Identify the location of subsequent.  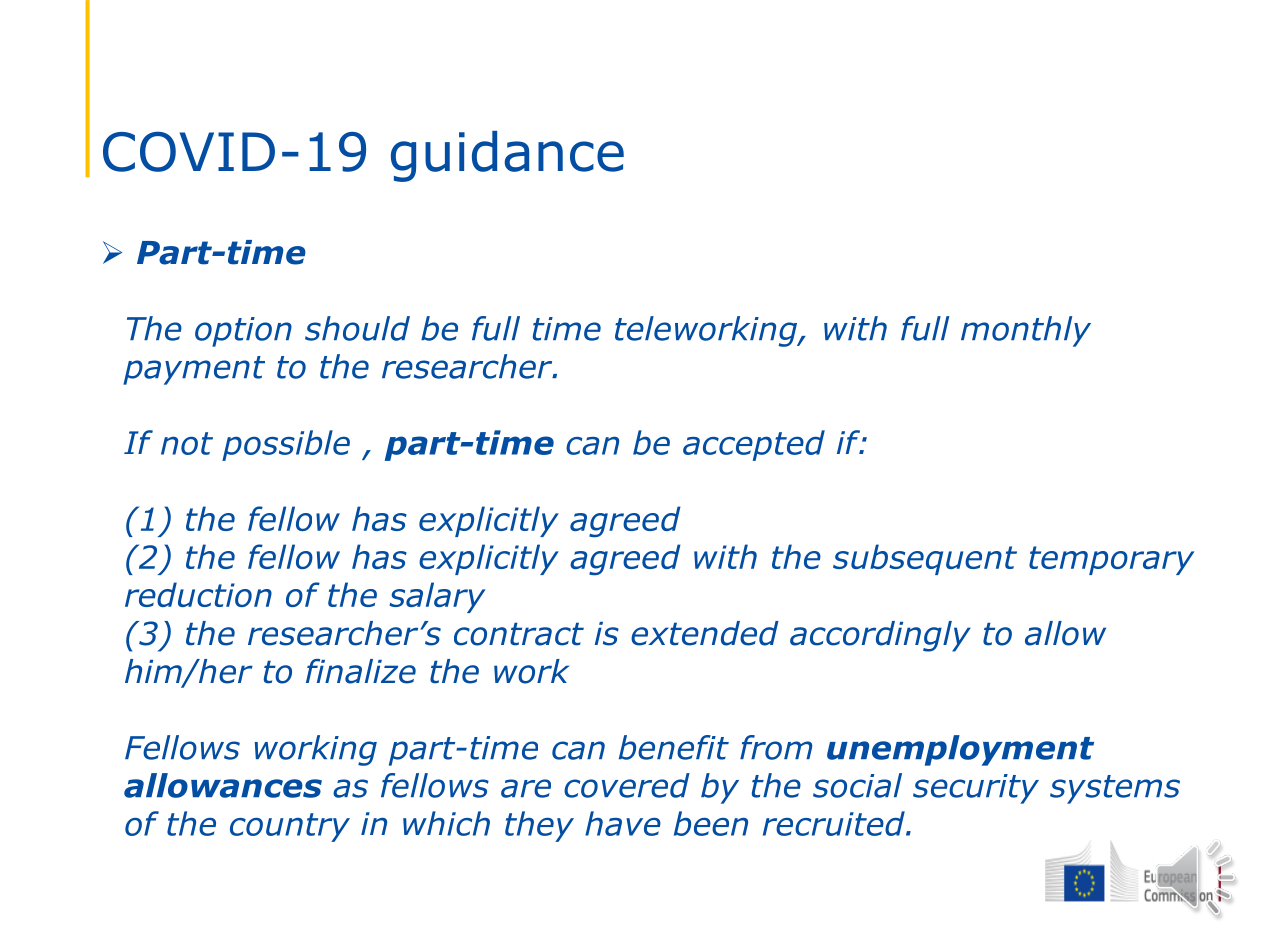
(925, 559).
